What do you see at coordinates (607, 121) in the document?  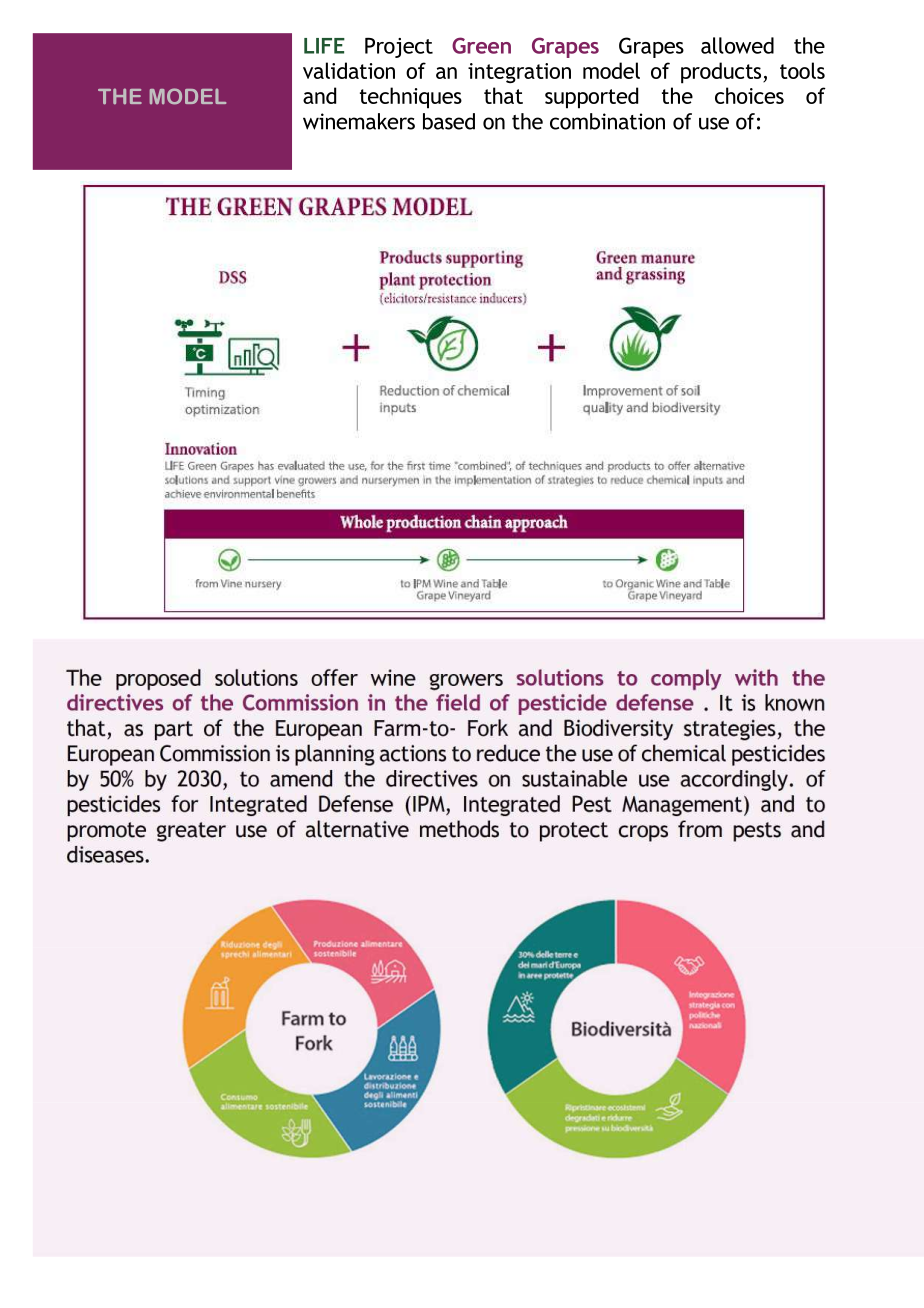 I see `combination` at bounding box center [607, 121].
